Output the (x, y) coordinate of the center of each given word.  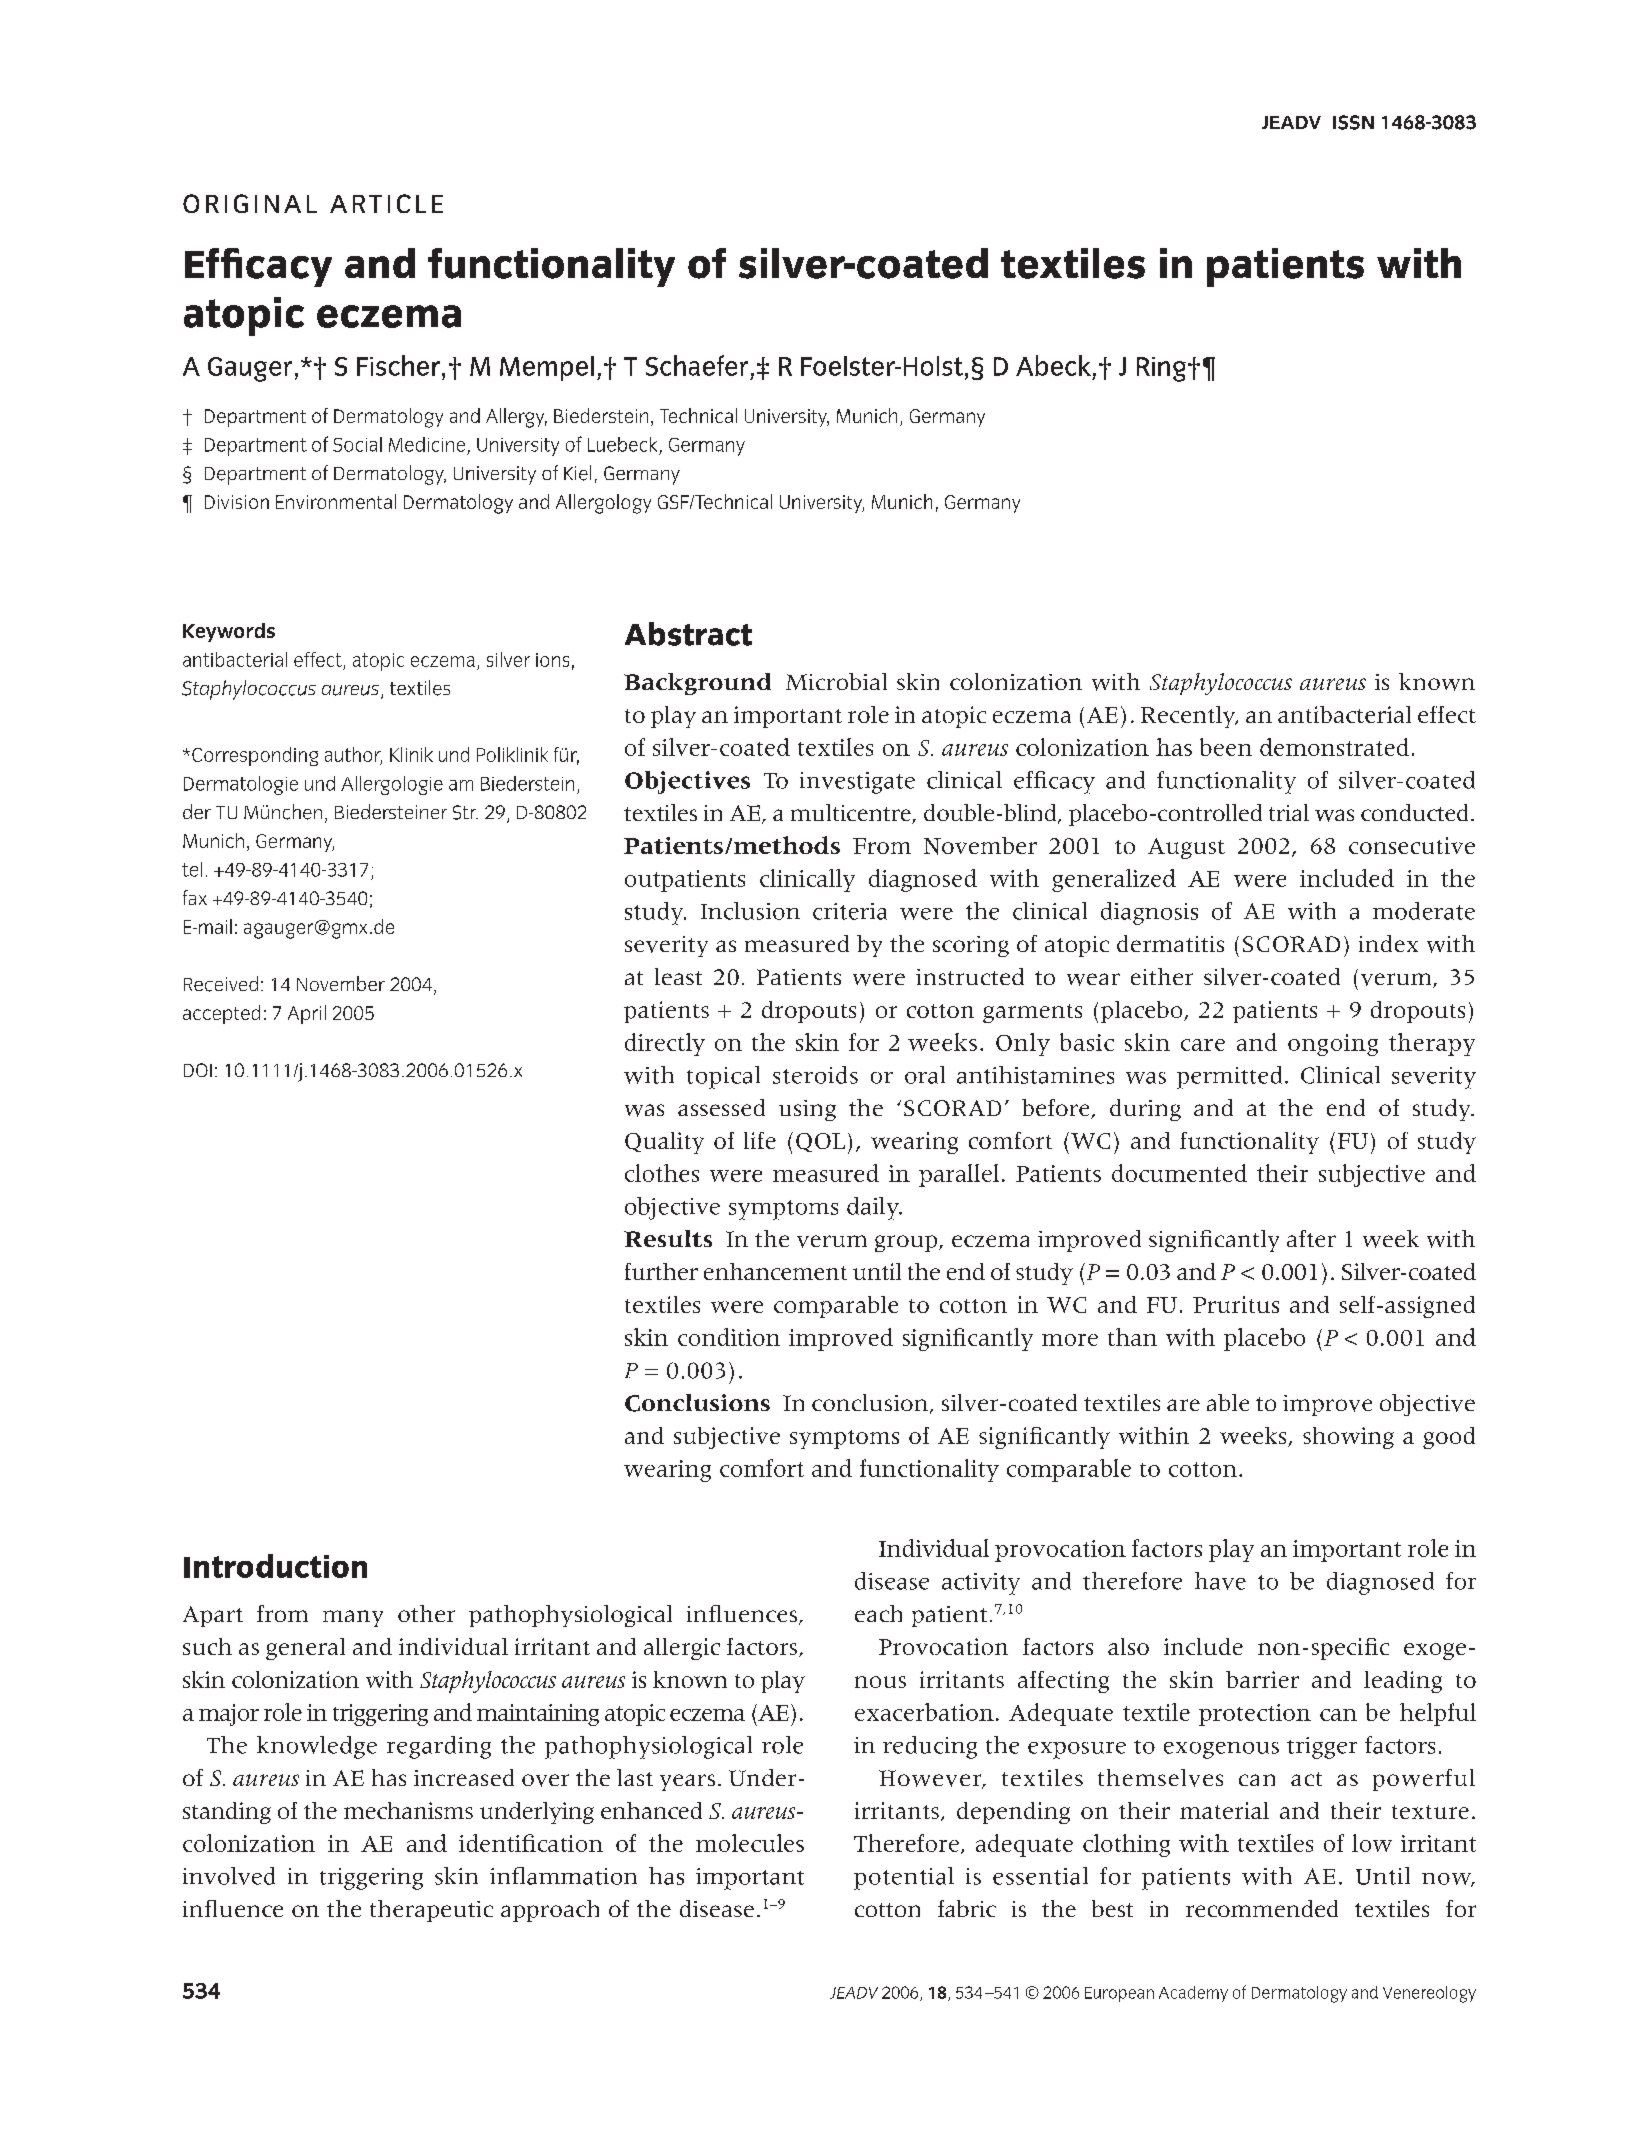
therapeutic (431, 1911)
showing (1348, 1438)
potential (904, 1878)
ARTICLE (386, 203)
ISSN (1353, 122)
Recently (1189, 717)
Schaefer (697, 365)
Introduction (275, 1566)
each (878, 1613)
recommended (1262, 1908)
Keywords (229, 632)
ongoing (1333, 1045)
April (307, 1014)
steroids (815, 1075)
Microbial (836, 681)
